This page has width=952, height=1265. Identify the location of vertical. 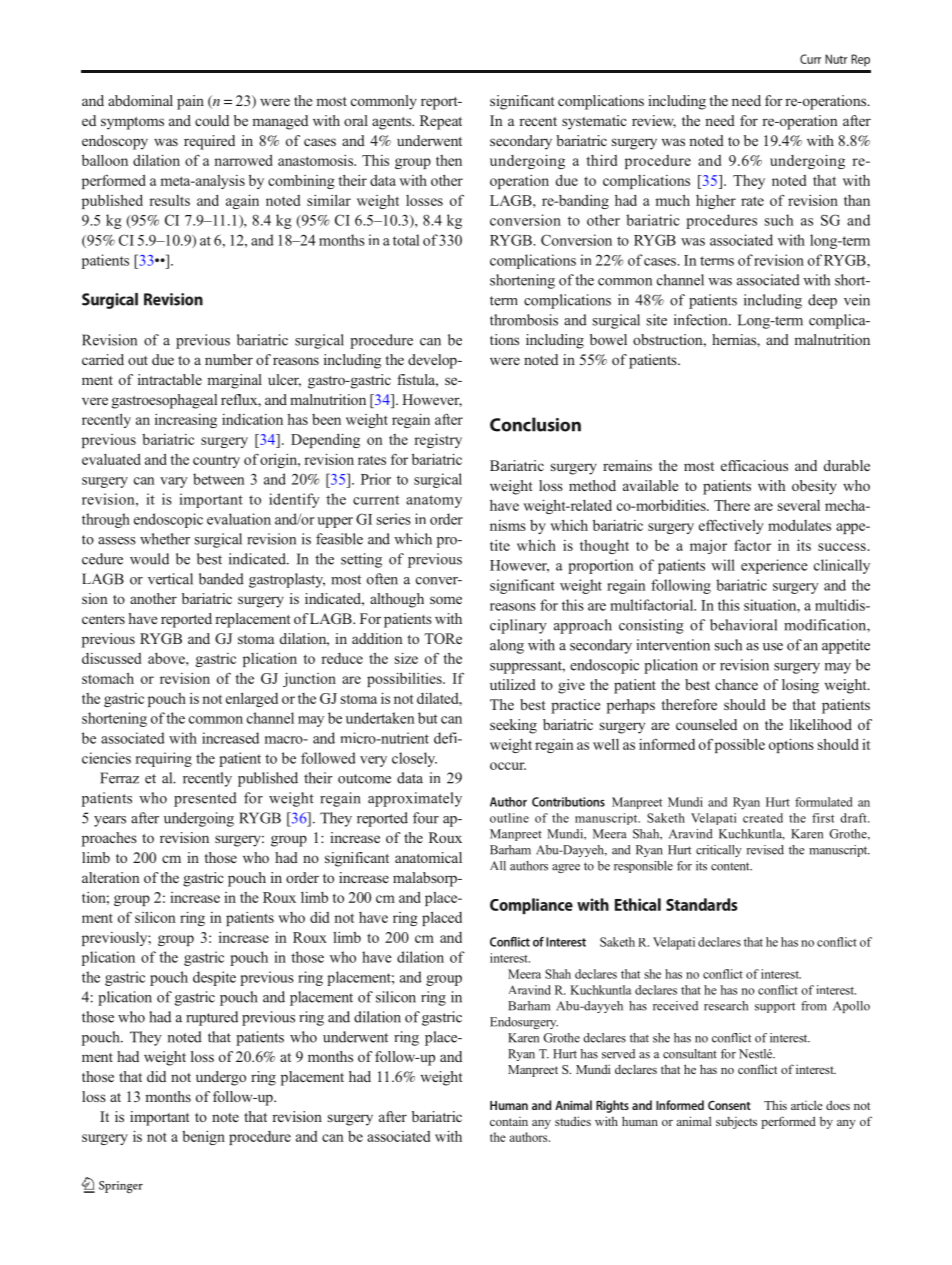
(170, 579).
